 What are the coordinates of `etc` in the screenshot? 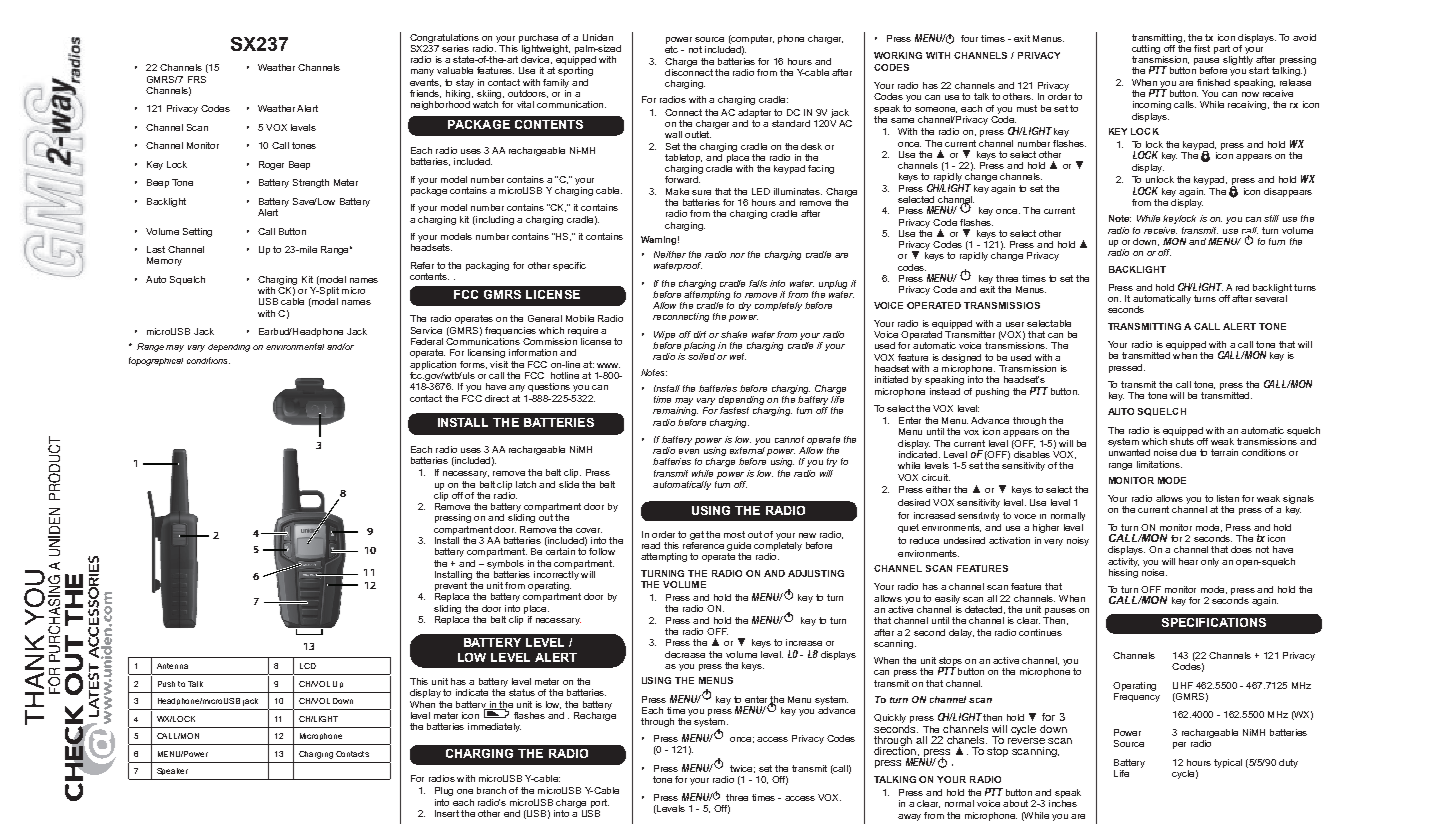 It's located at (671, 49).
